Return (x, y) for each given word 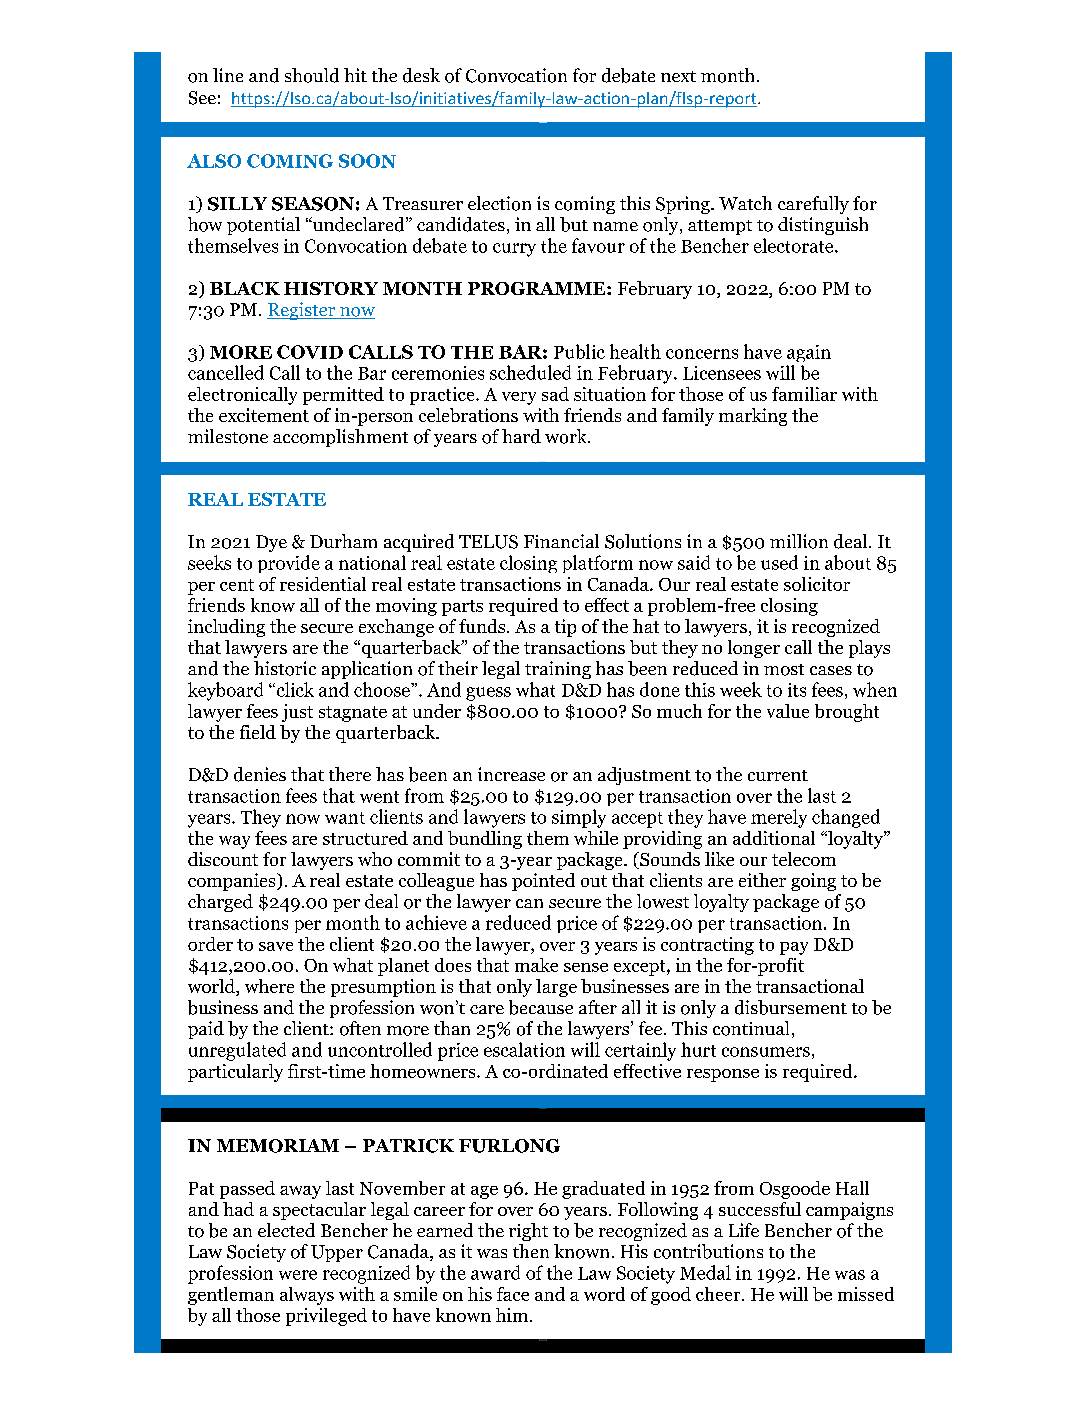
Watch (745, 203)
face (513, 1294)
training (558, 670)
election (499, 203)
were (298, 1275)
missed (866, 1294)
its (797, 690)
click (294, 689)
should (312, 75)
